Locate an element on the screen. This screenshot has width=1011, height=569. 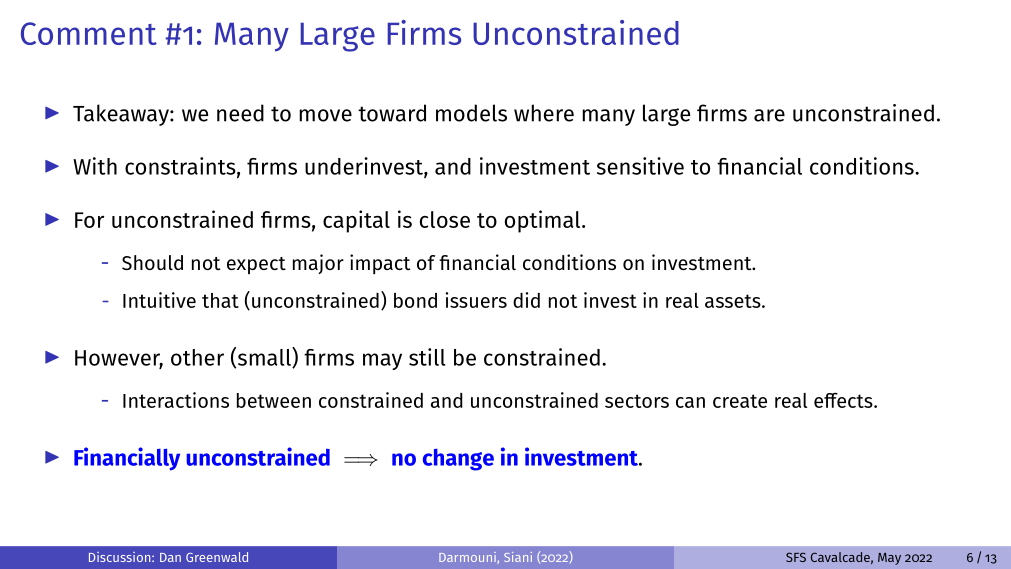
change is located at coordinates (458, 460).
